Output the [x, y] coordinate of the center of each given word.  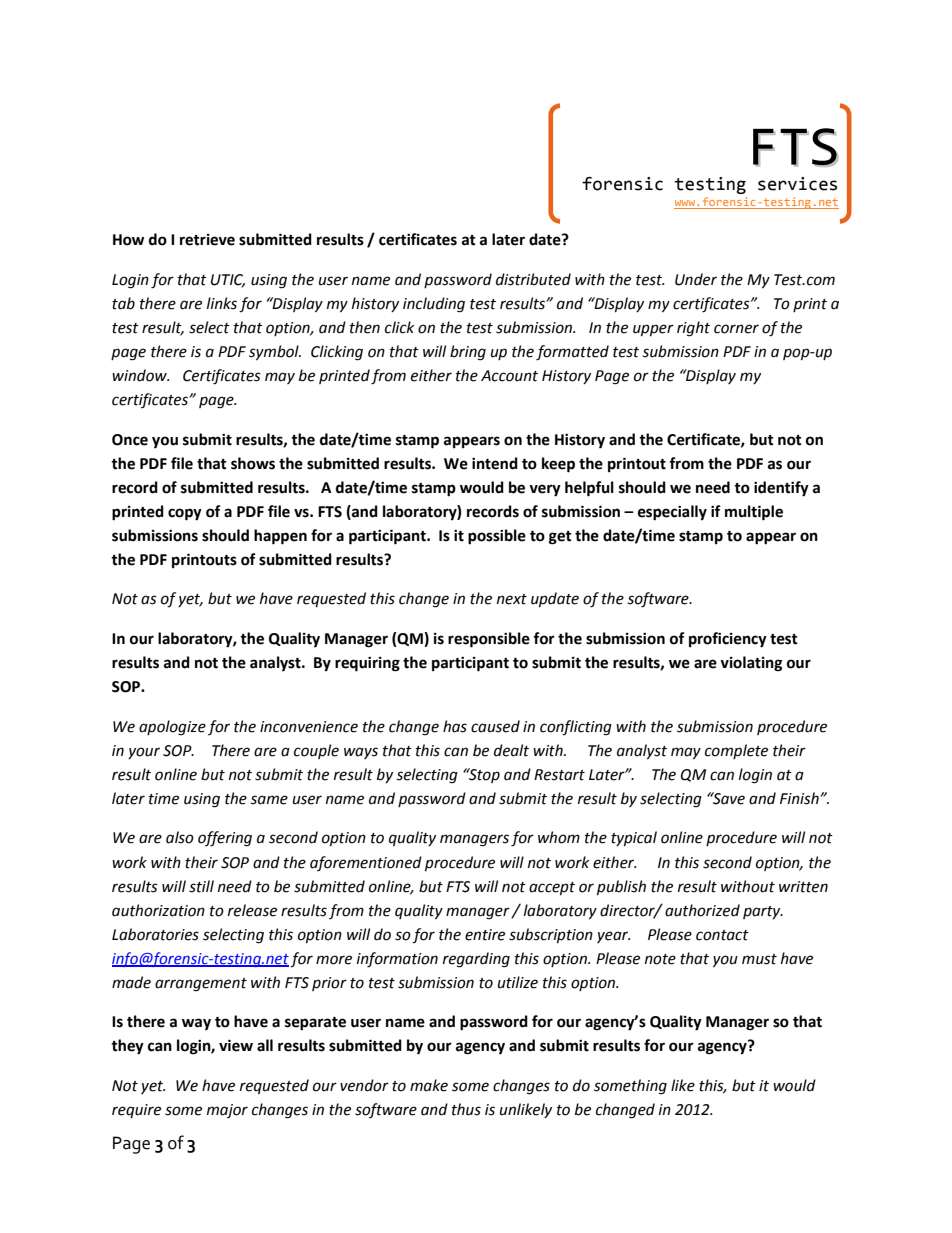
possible [497, 537]
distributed [533, 279]
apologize [172, 728]
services [797, 184]
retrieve [207, 240]
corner [736, 329]
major [227, 1111]
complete [736, 751]
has [455, 726]
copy [185, 514]
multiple [754, 513]
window [140, 375]
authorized [702, 910]
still [201, 886]
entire [485, 935]
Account [509, 376]
